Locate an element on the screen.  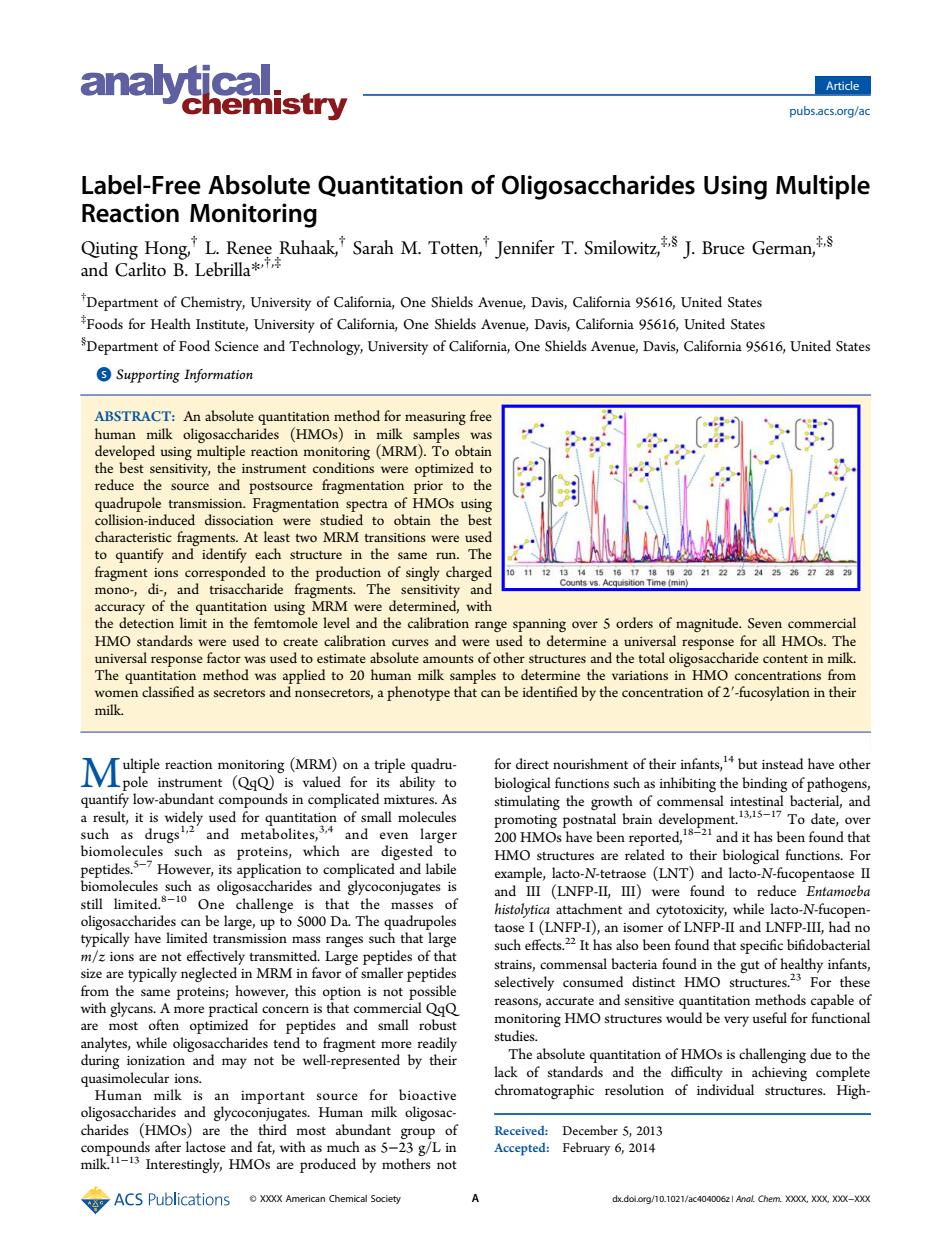
Jennifer is located at coordinates (525, 249).
